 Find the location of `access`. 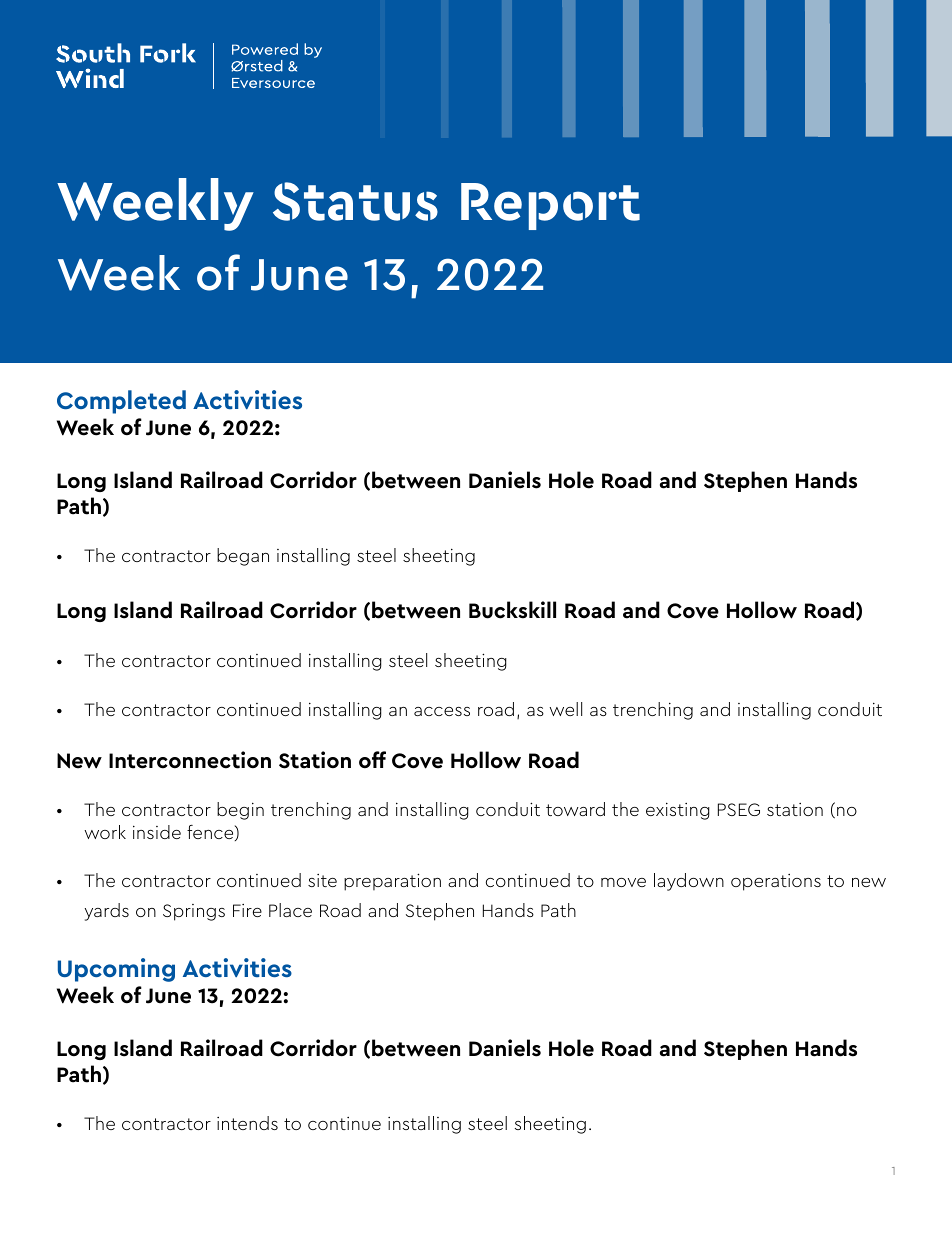

access is located at coordinates (442, 711).
